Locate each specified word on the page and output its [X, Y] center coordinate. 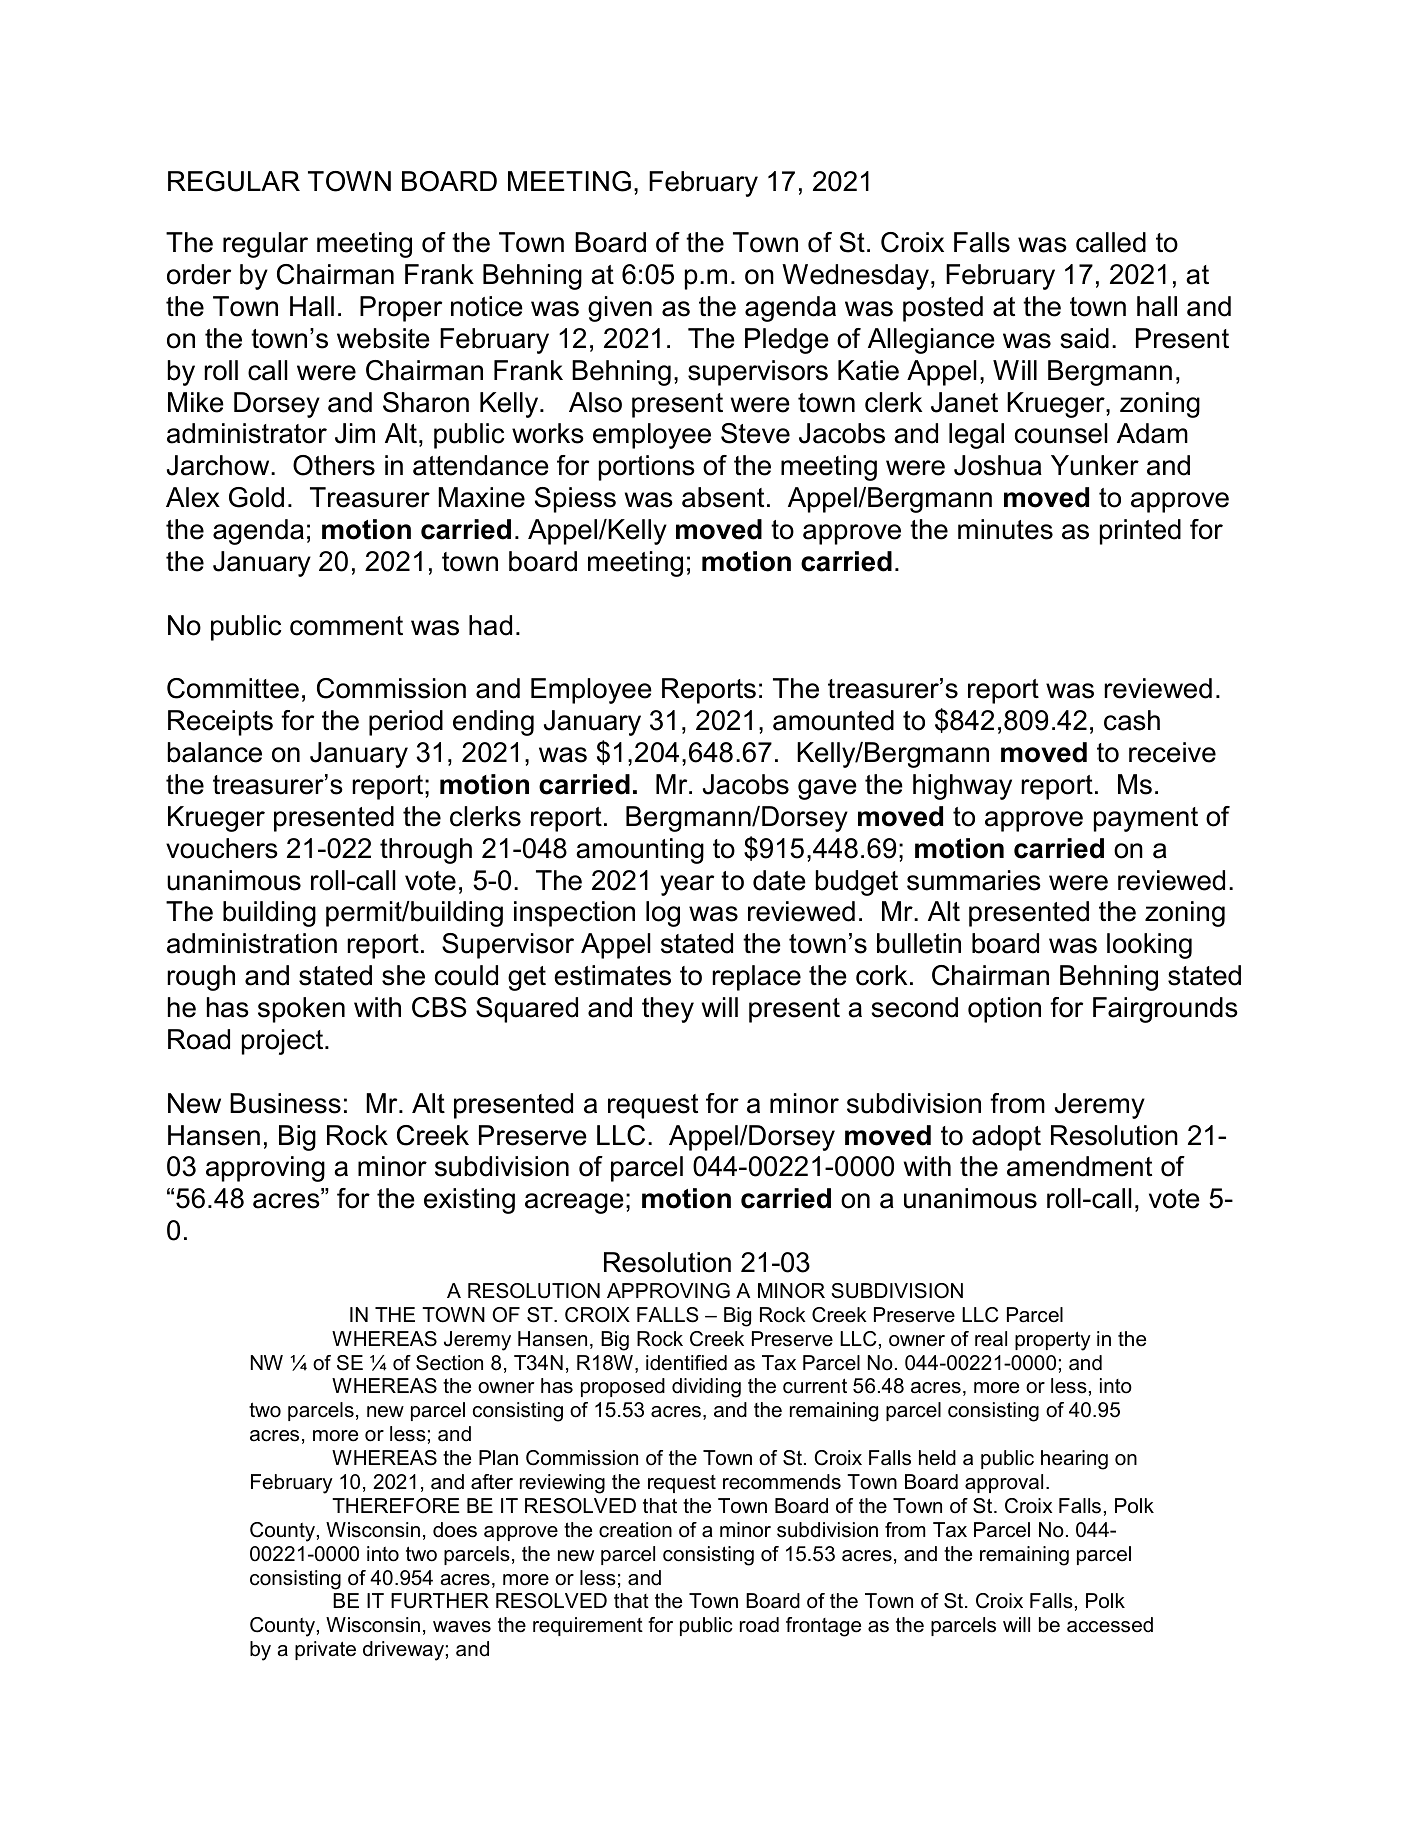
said [1084, 338]
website [383, 338]
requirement [588, 1626]
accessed [1110, 1625]
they [668, 1010]
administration [252, 943]
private [325, 1650]
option [1004, 1010]
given [620, 309]
